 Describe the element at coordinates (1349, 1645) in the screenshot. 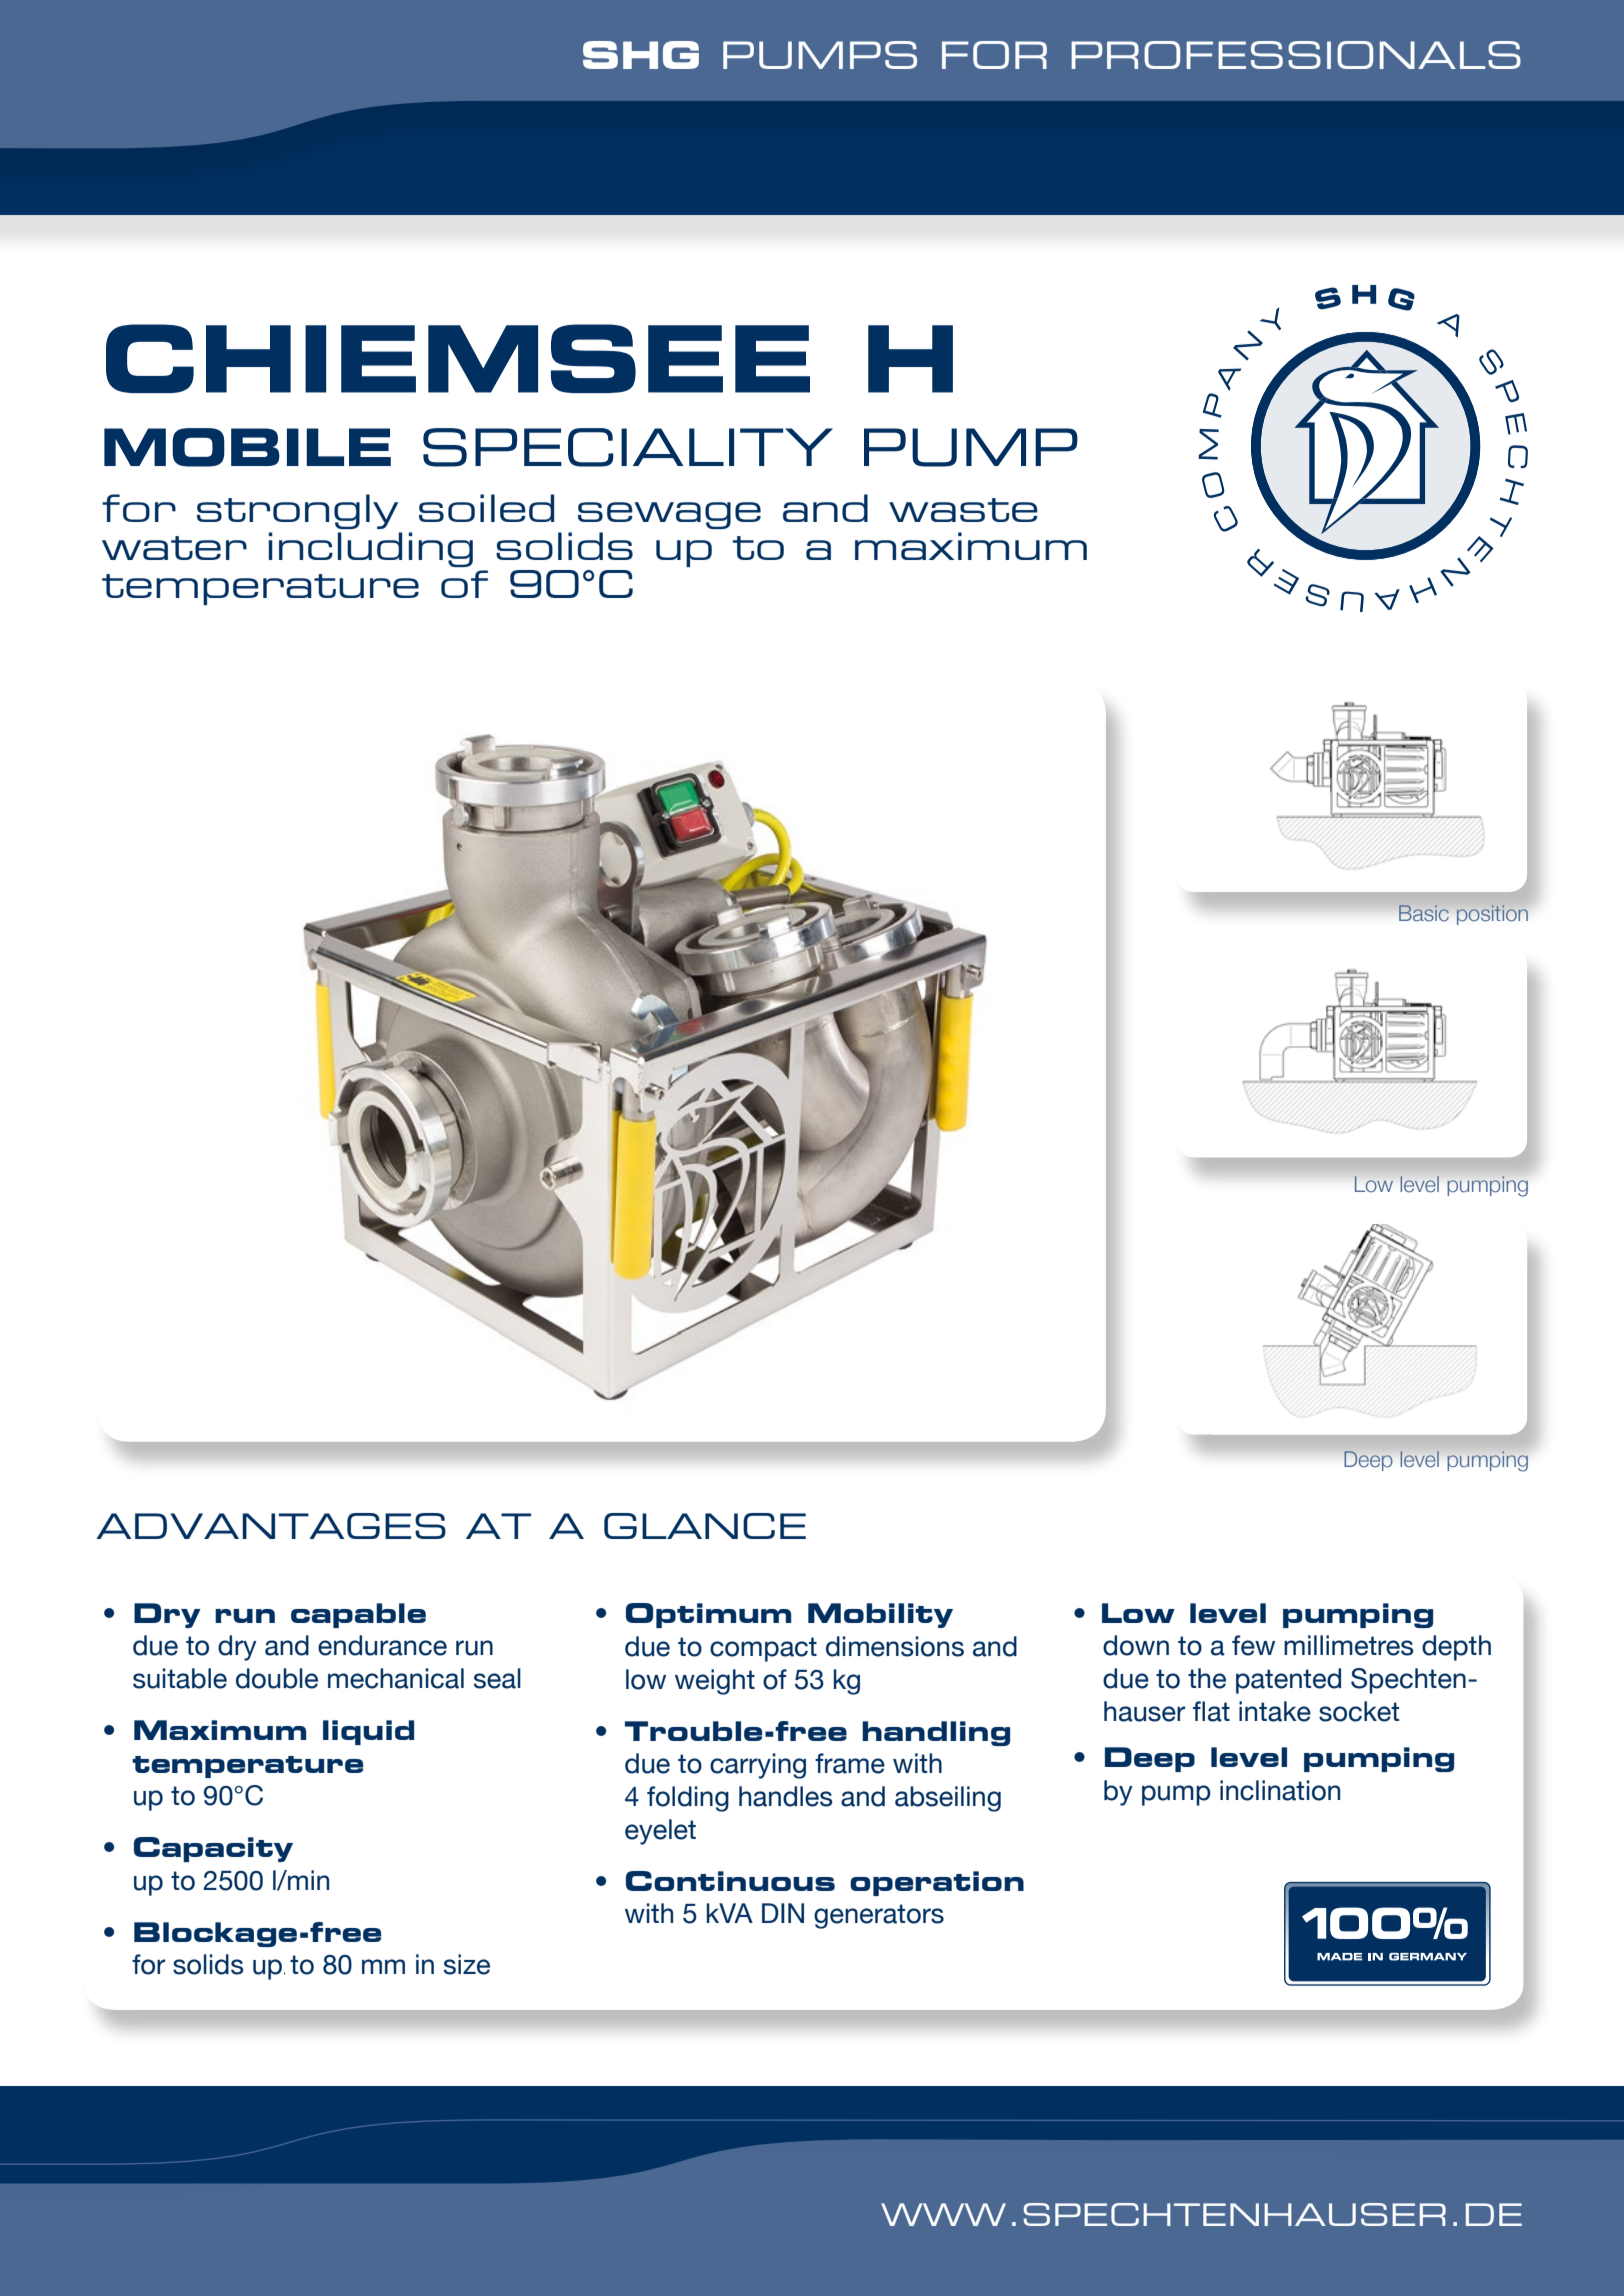

I see `millimetres` at that location.
